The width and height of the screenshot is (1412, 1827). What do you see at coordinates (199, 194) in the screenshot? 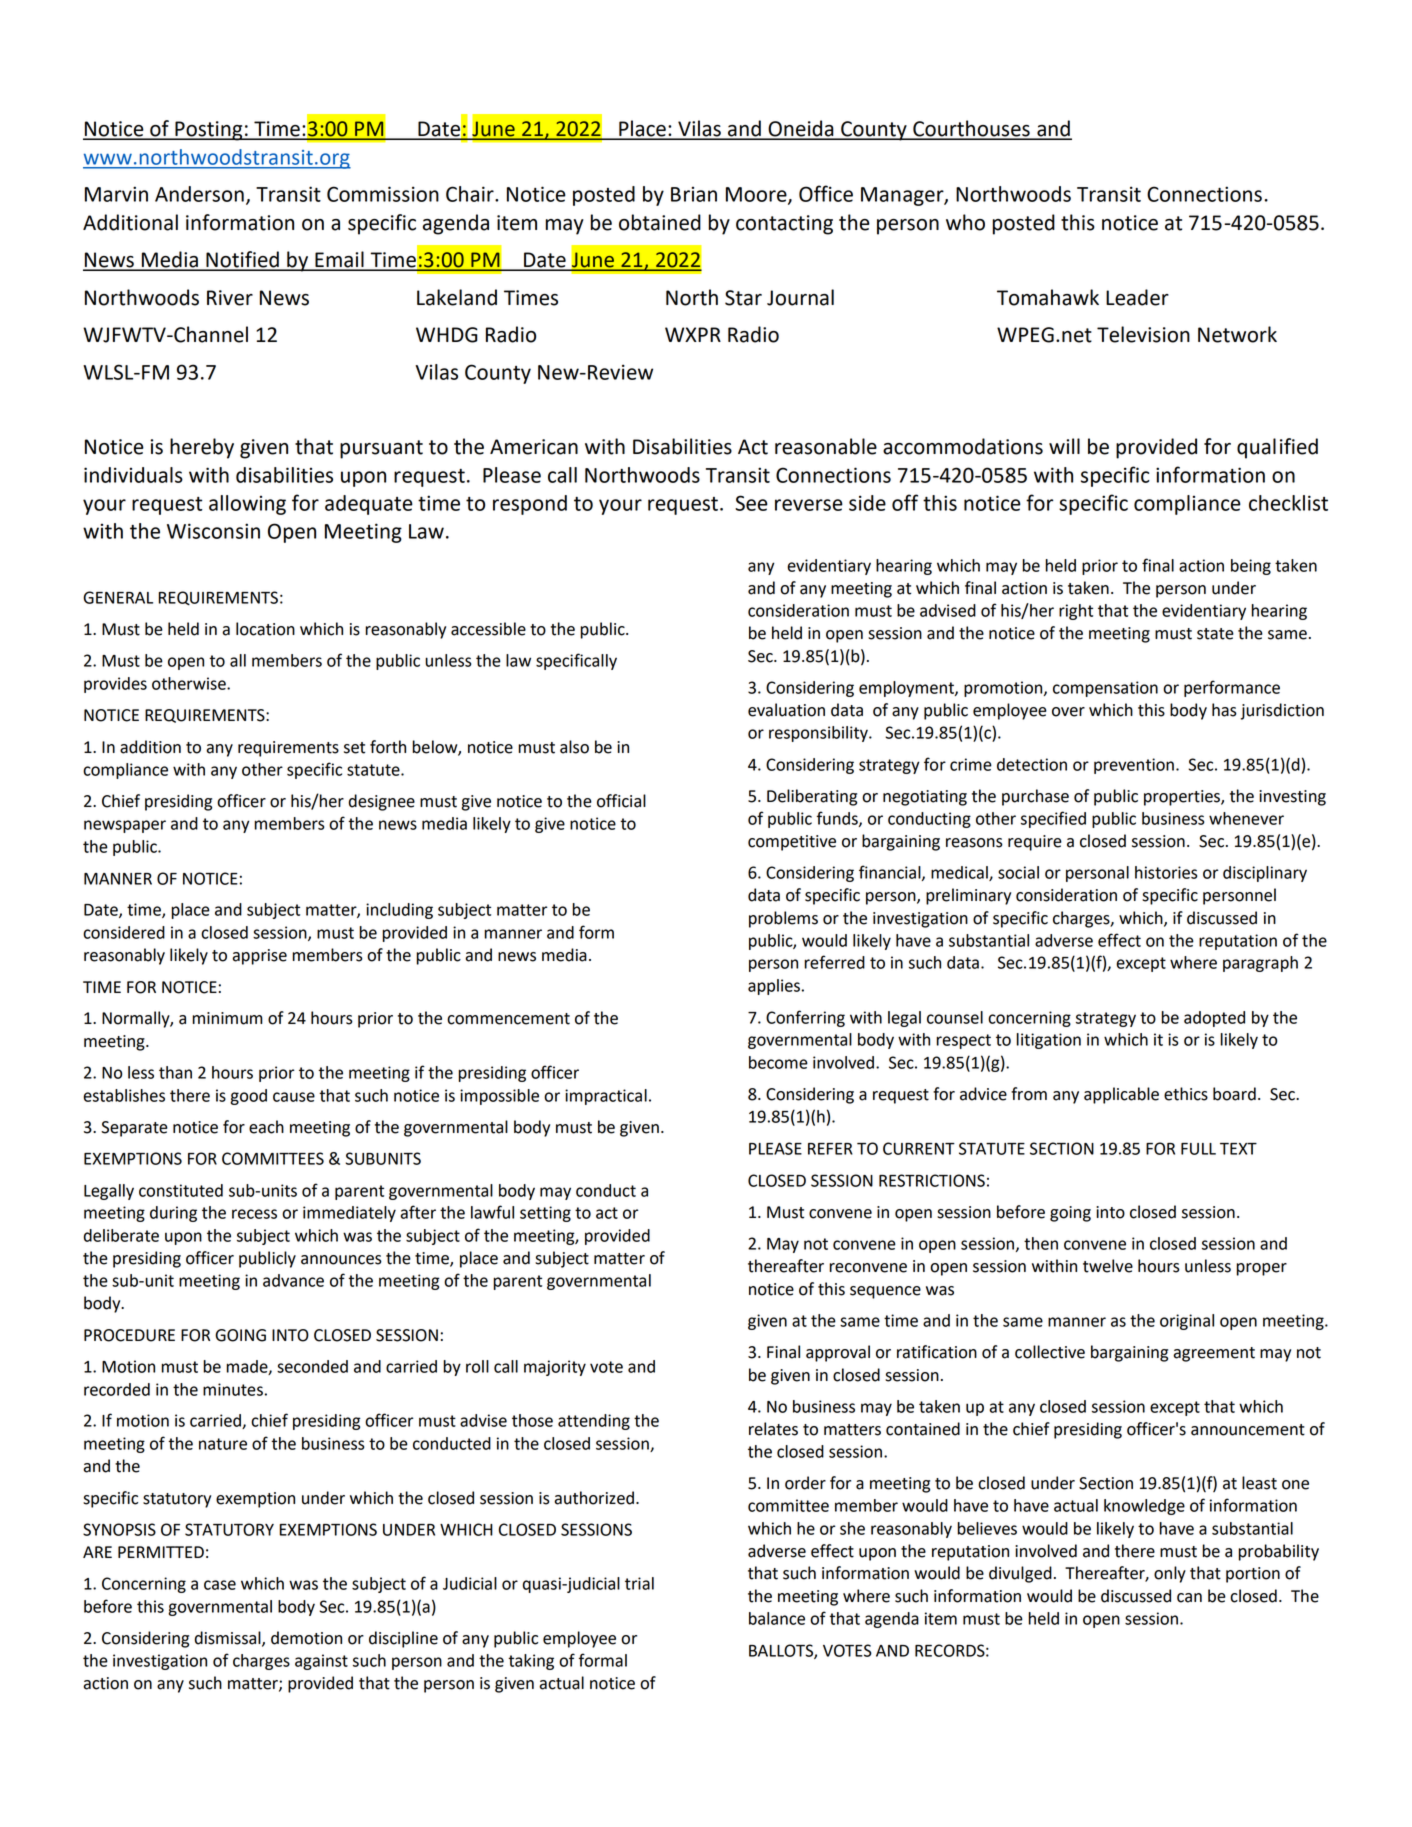
I see `Anderson` at bounding box center [199, 194].
